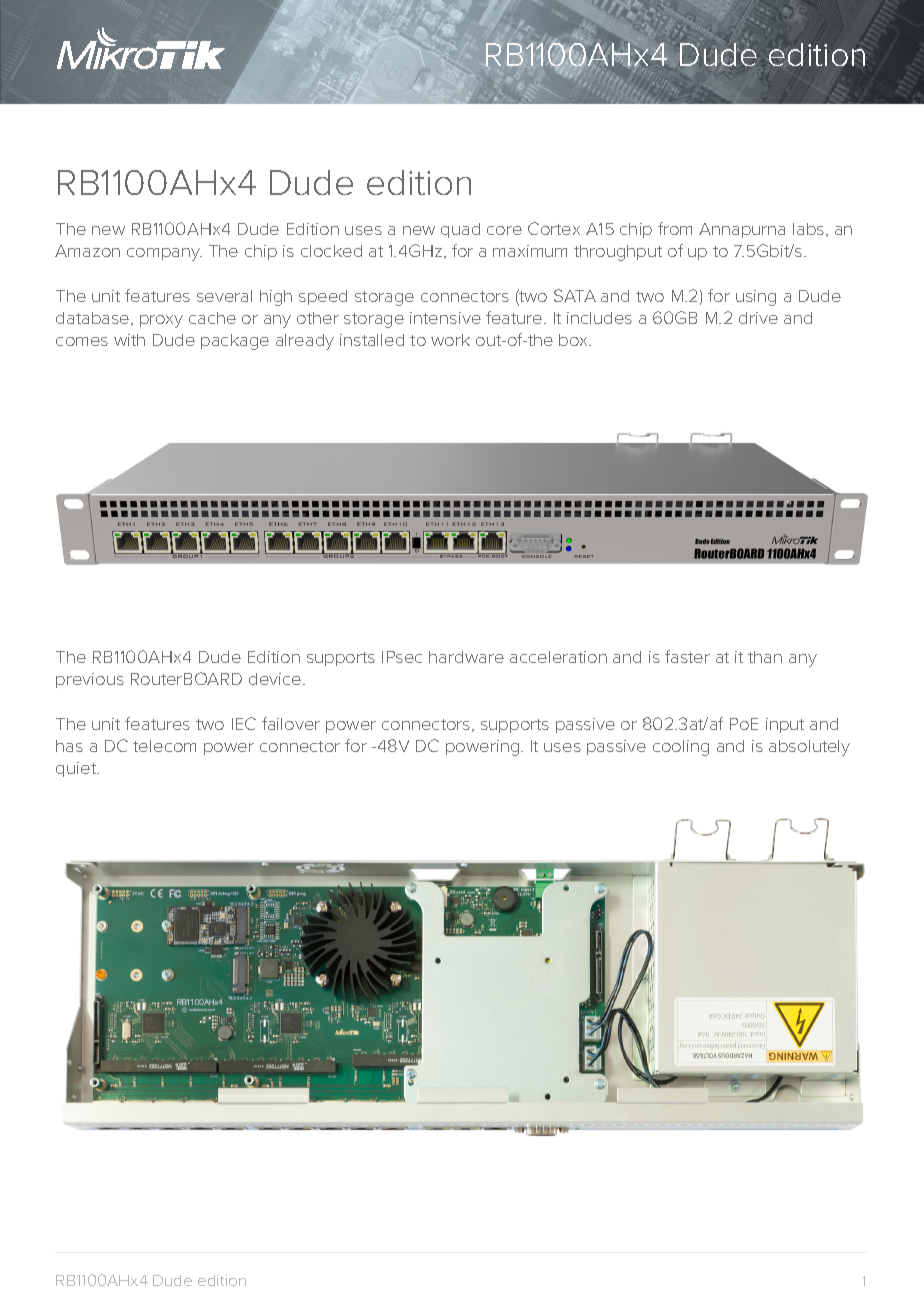 The height and width of the image is (1308, 924). I want to click on faster, so click(687, 656).
